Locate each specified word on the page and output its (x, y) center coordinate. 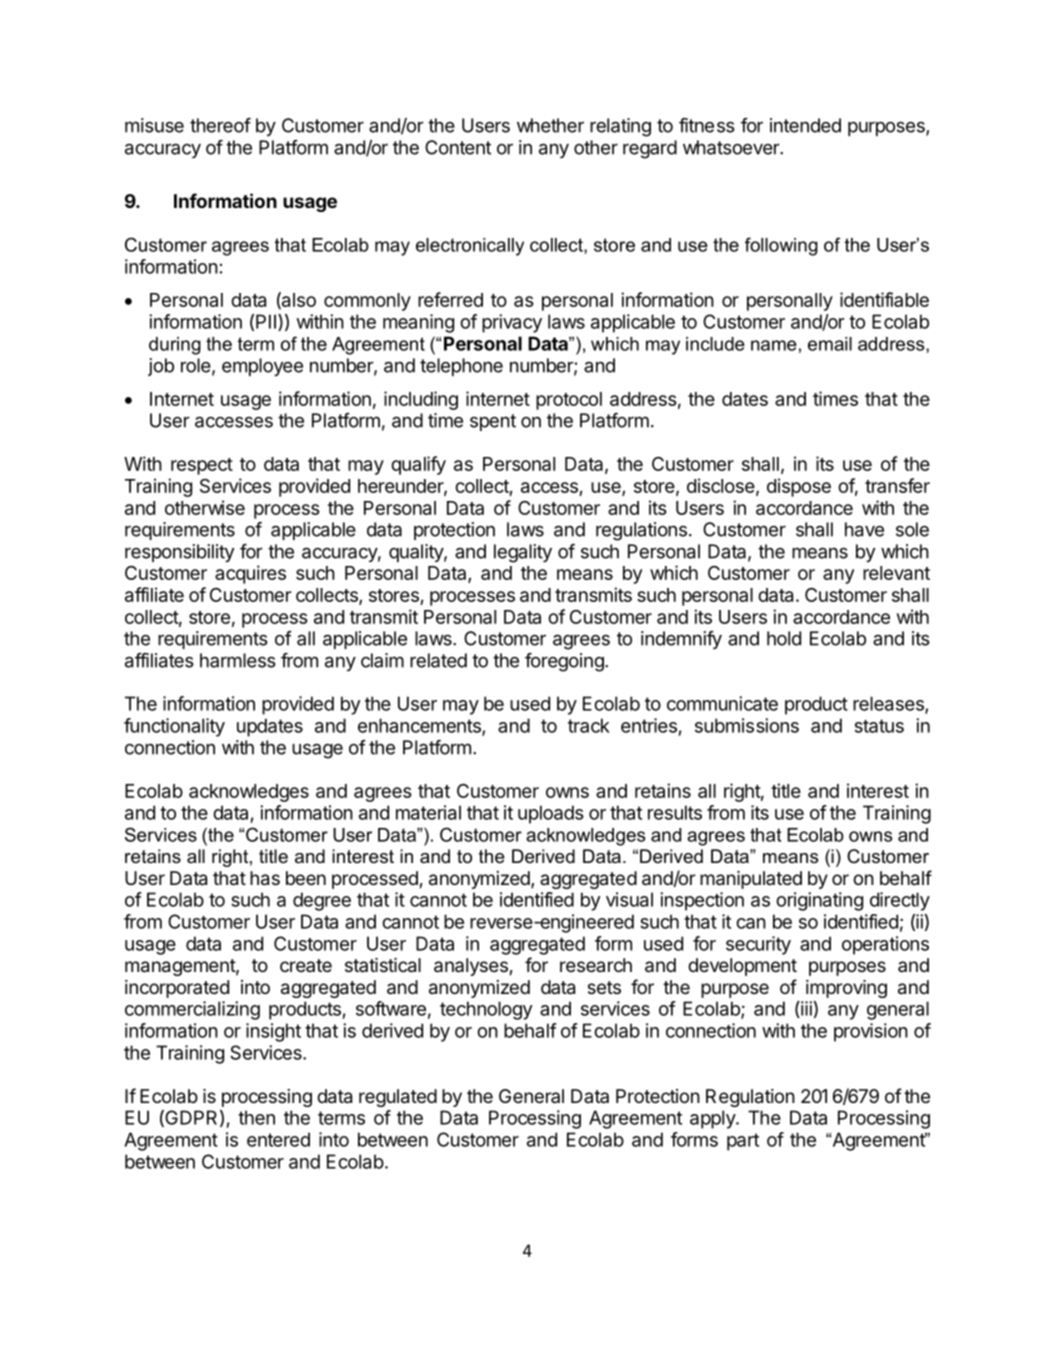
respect (202, 466)
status (879, 726)
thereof (220, 125)
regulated (398, 1098)
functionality (174, 727)
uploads (551, 814)
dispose (799, 487)
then (256, 1117)
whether (550, 125)
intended (805, 125)
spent (493, 422)
